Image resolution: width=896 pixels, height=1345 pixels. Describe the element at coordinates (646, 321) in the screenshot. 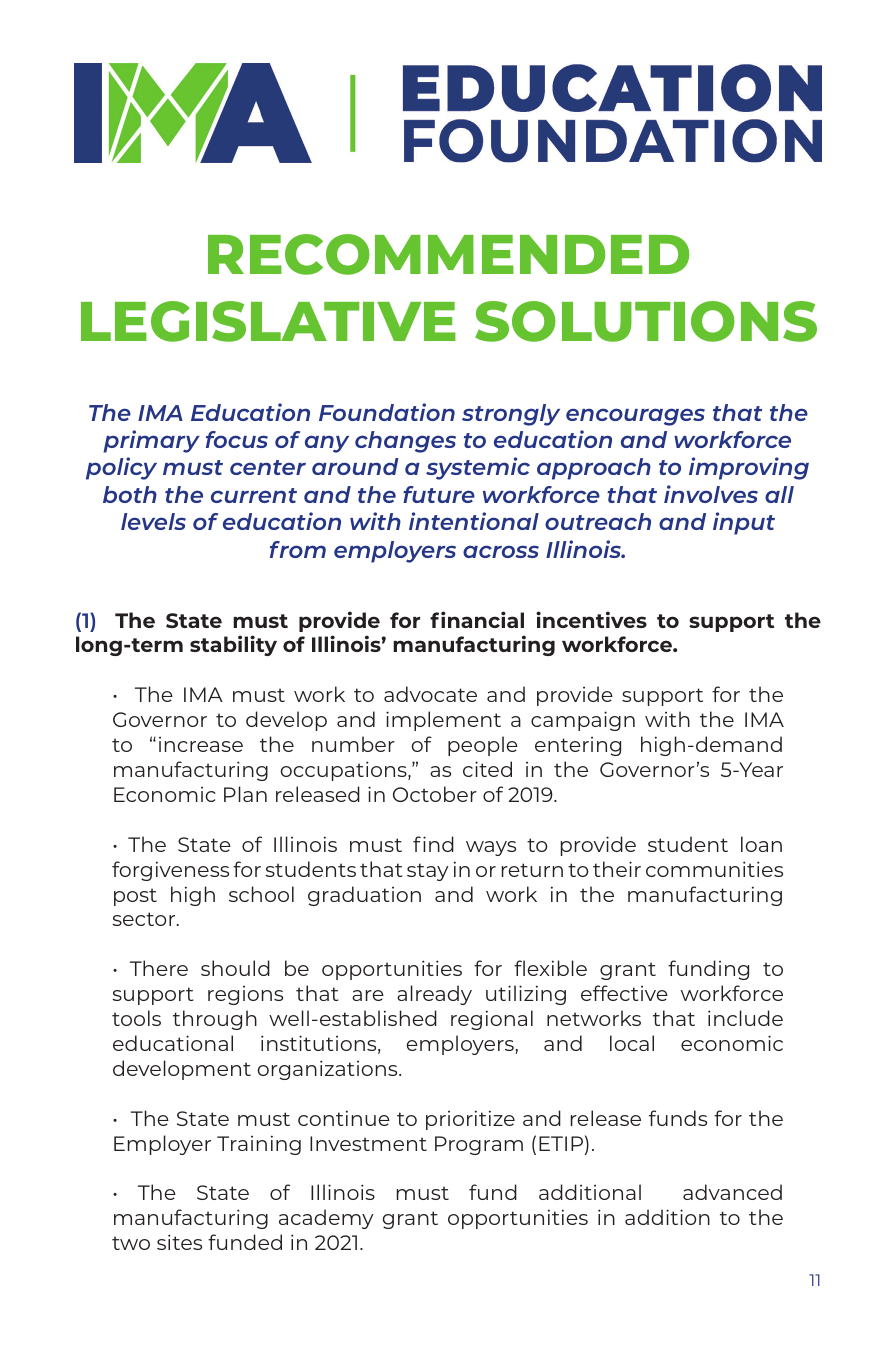

I see `SOLUTIONS` at that location.
